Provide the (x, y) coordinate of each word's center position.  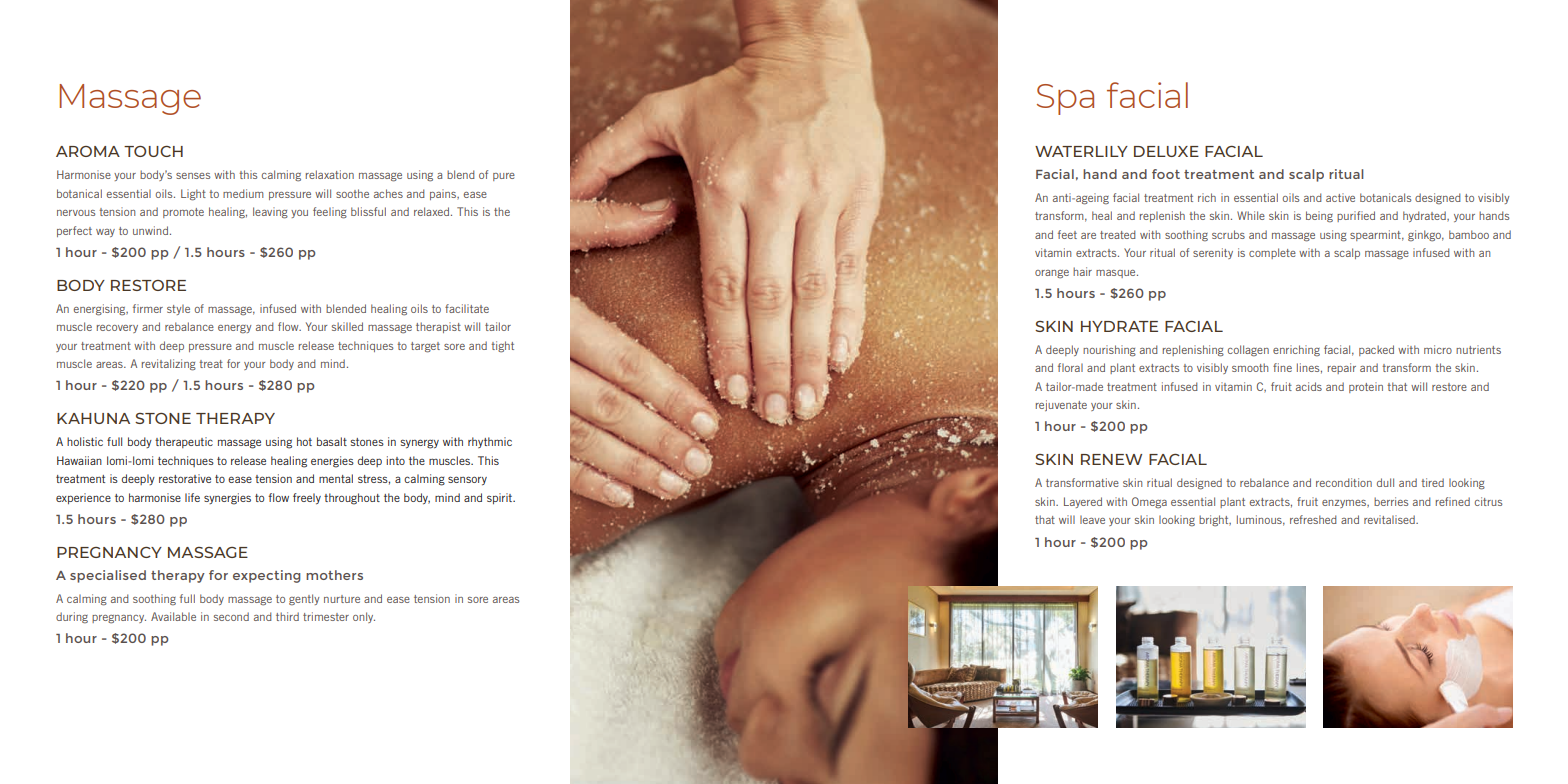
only (364, 617)
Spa (1065, 99)
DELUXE (1166, 151)
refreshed (1313, 519)
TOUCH (153, 151)
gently (304, 600)
